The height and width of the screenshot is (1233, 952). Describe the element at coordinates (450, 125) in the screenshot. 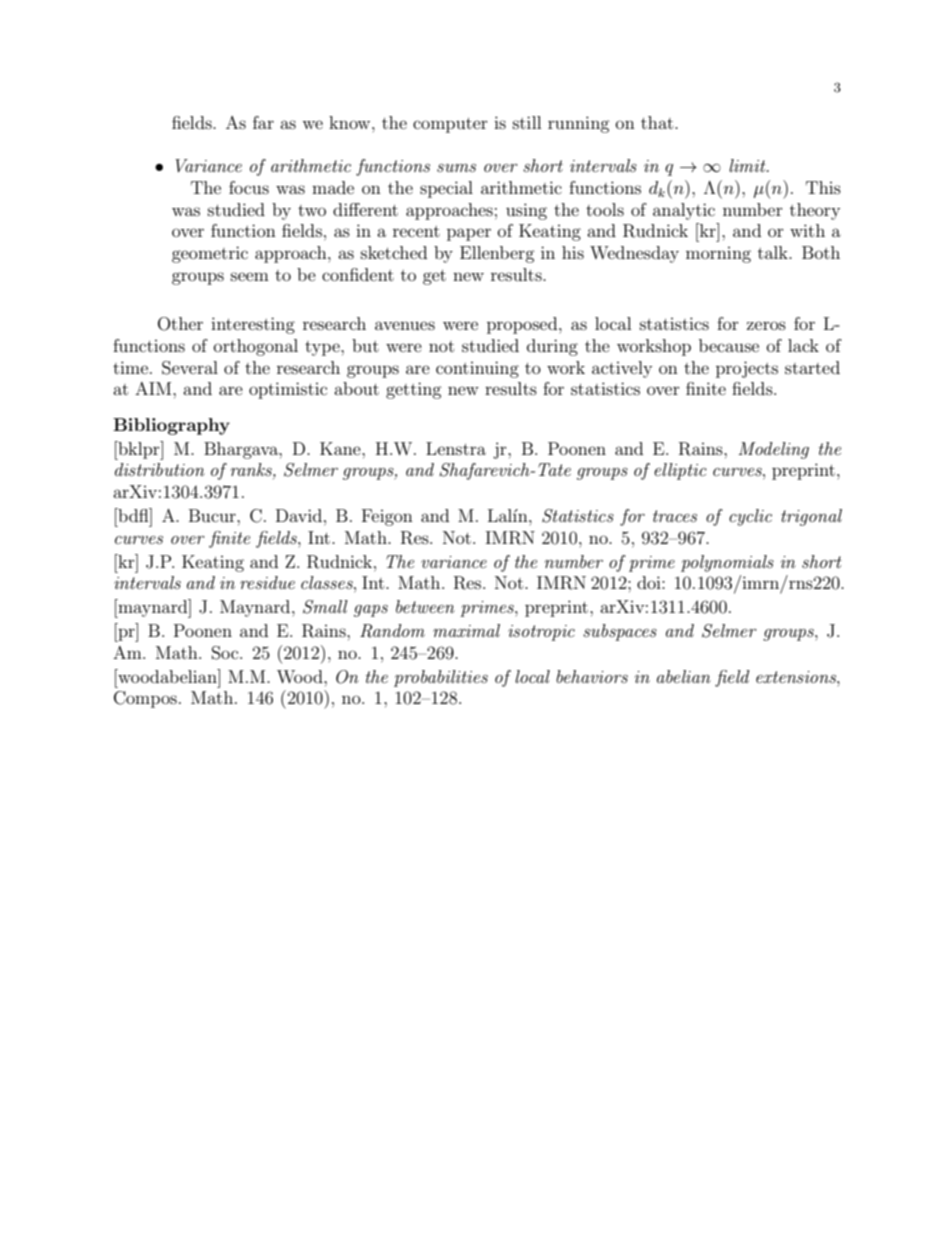

I see `computer` at that location.
